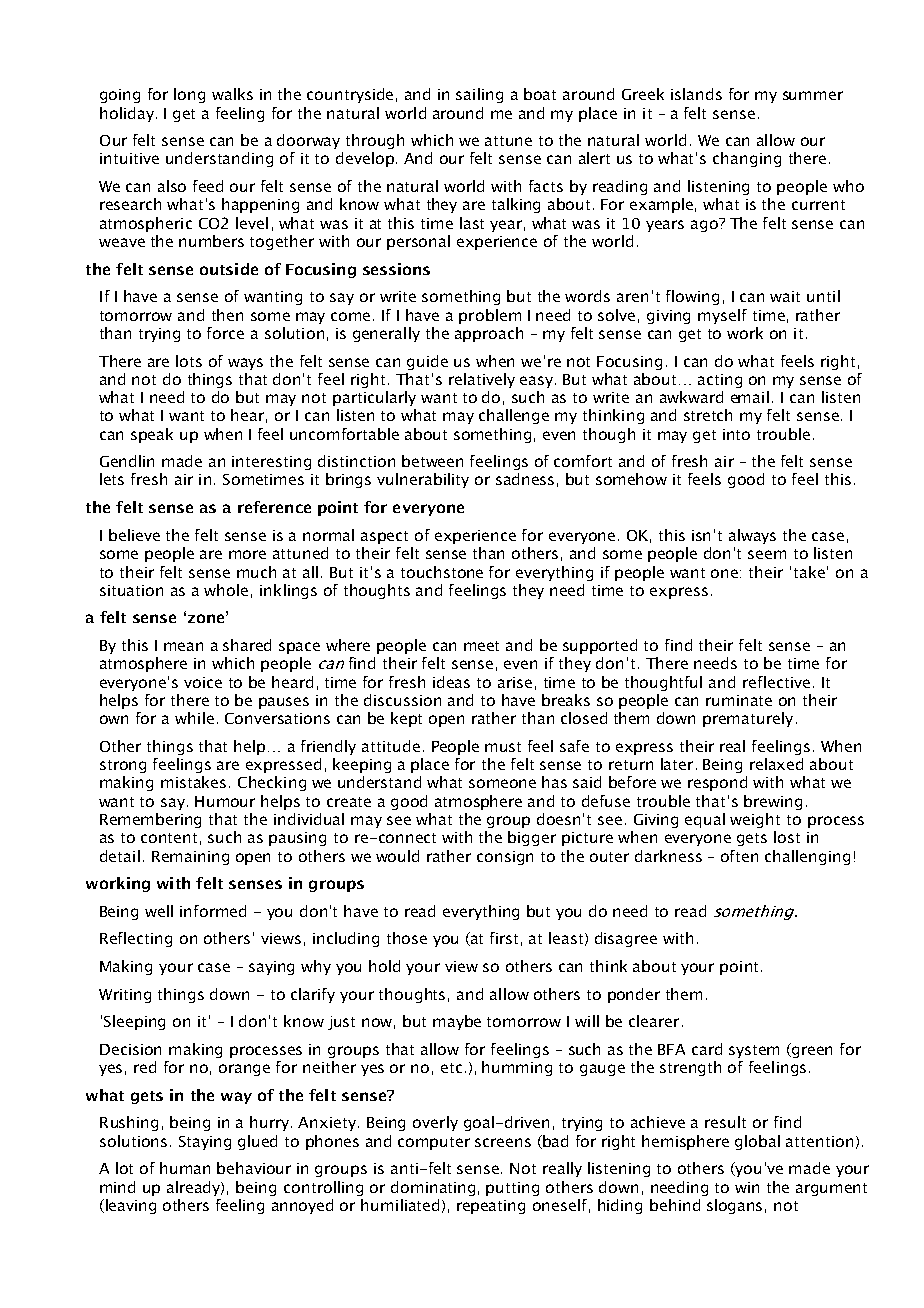  I want to click on reflective, so click(776, 682).
